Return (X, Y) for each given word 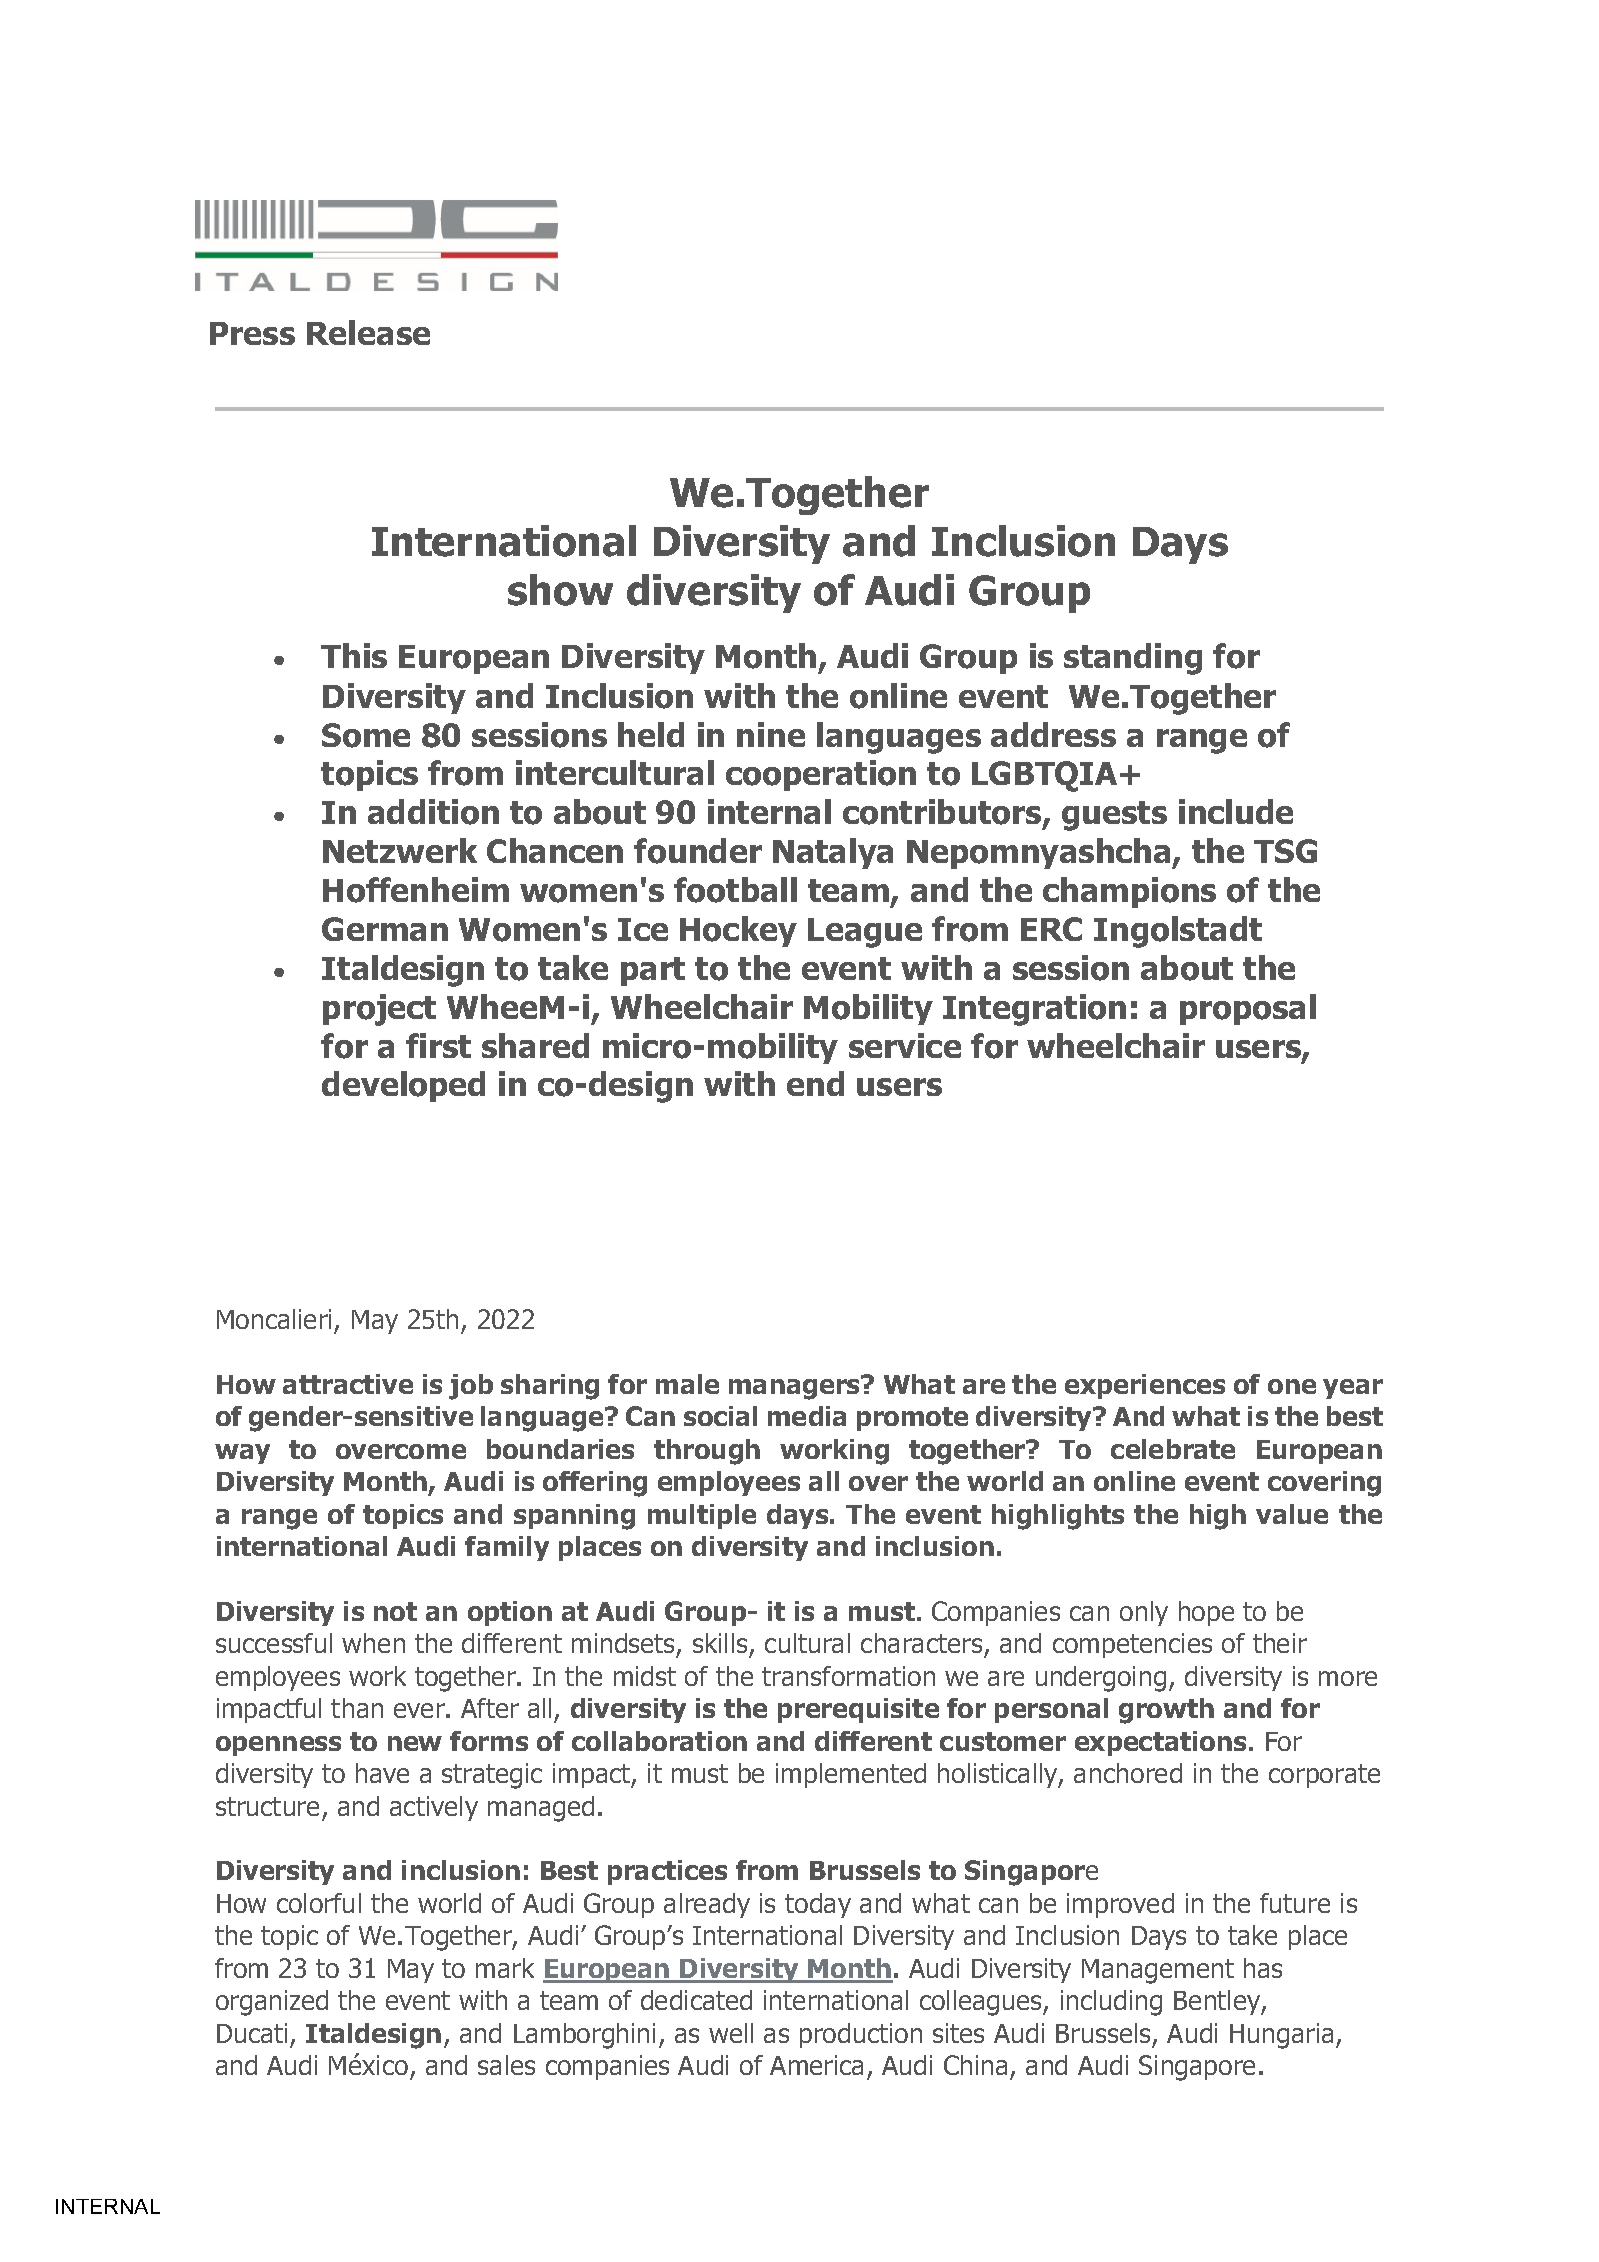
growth (1166, 1711)
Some (366, 735)
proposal (1248, 1009)
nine (771, 734)
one (1292, 1386)
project (379, 1010)
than (357, 1708)
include (1236, 811)
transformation (848, 1676)
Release (368, 332)
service (905, 1045)
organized (272, 2003)
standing (1133, 659)
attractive (348, 1384)
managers (795, 1388)
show (560, 590)
